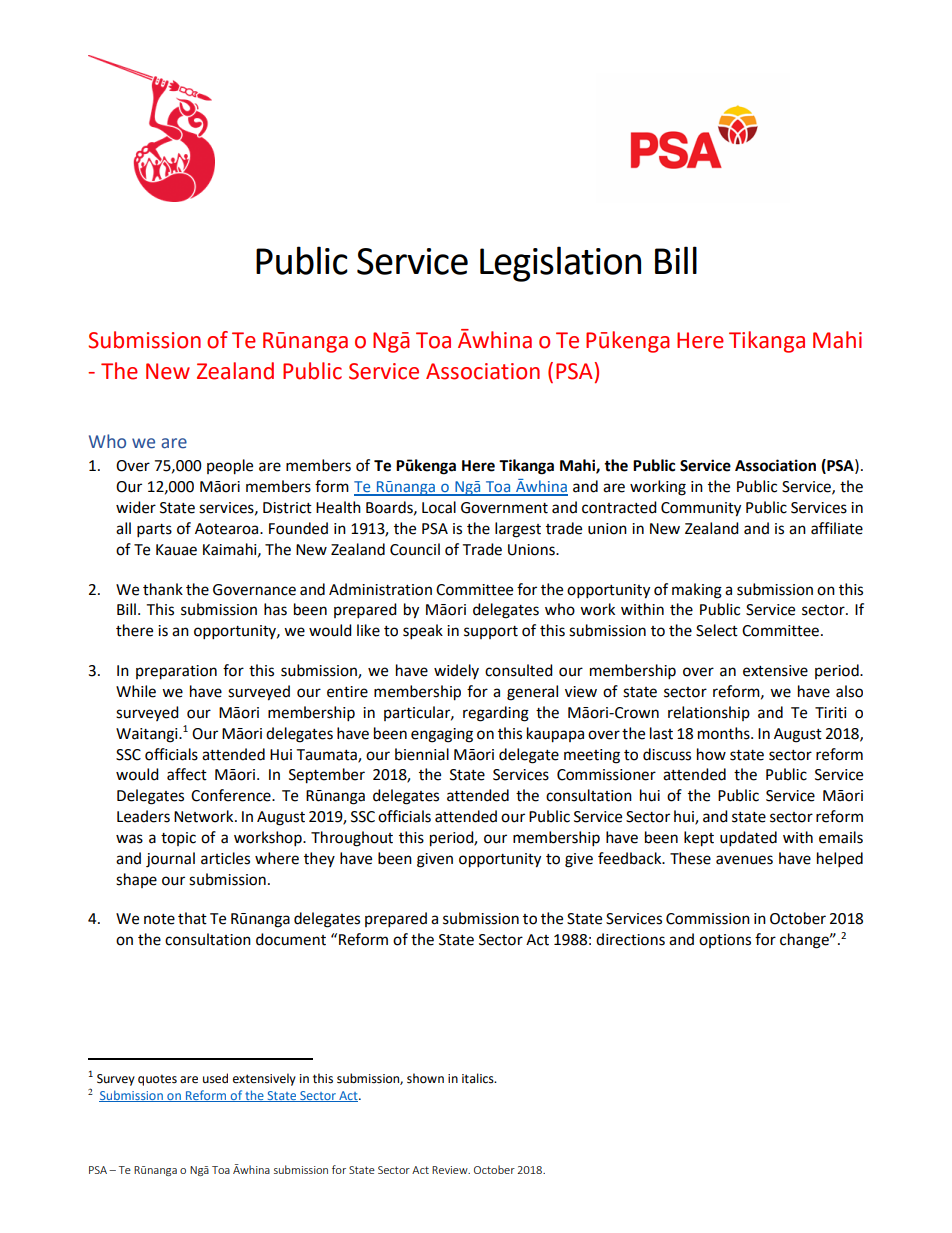 This screenshot has height=1233, width=952. I want to click on italics, so click(479, 1078).
